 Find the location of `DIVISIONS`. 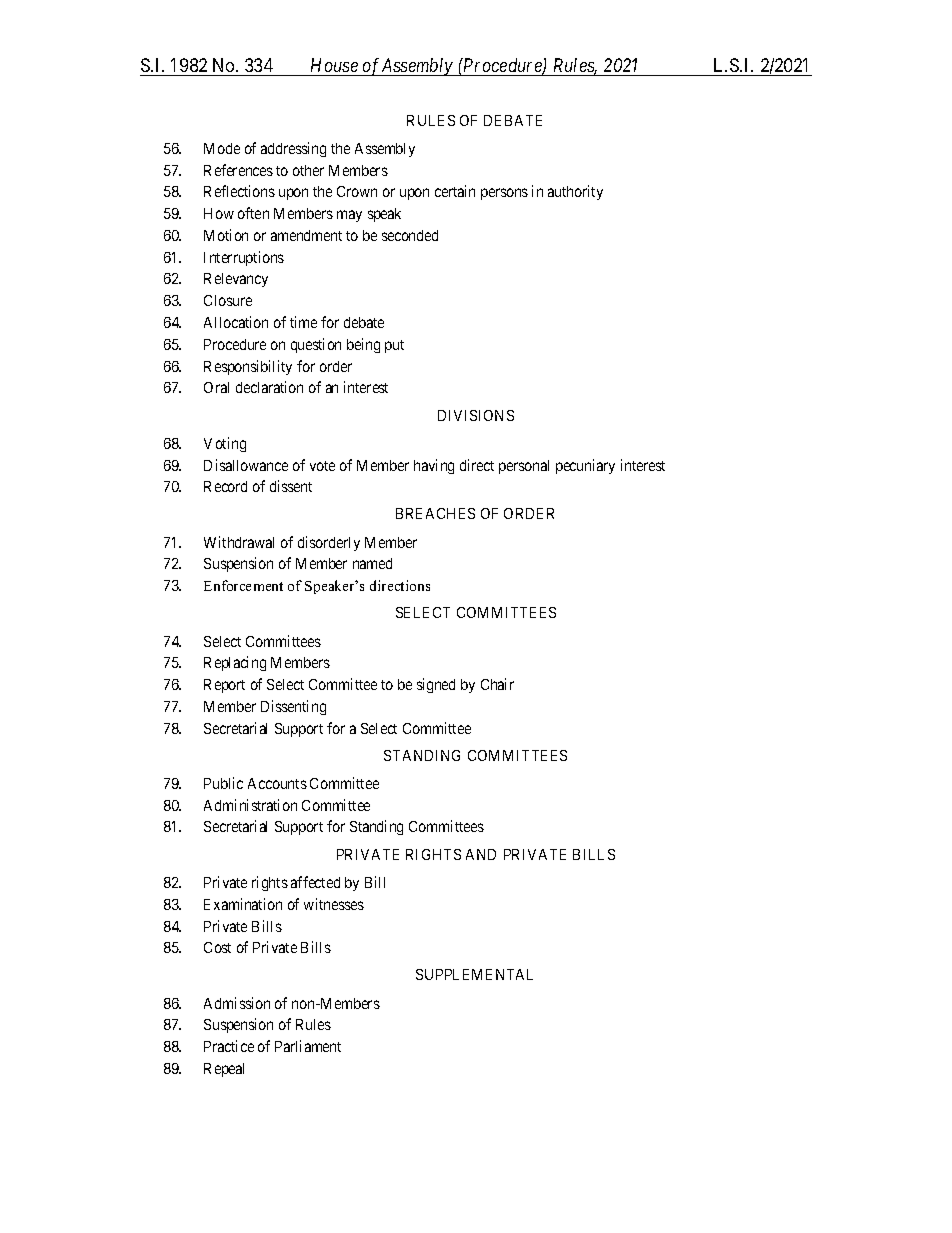

DIVISIONS is located at coordinates (476, 415).
